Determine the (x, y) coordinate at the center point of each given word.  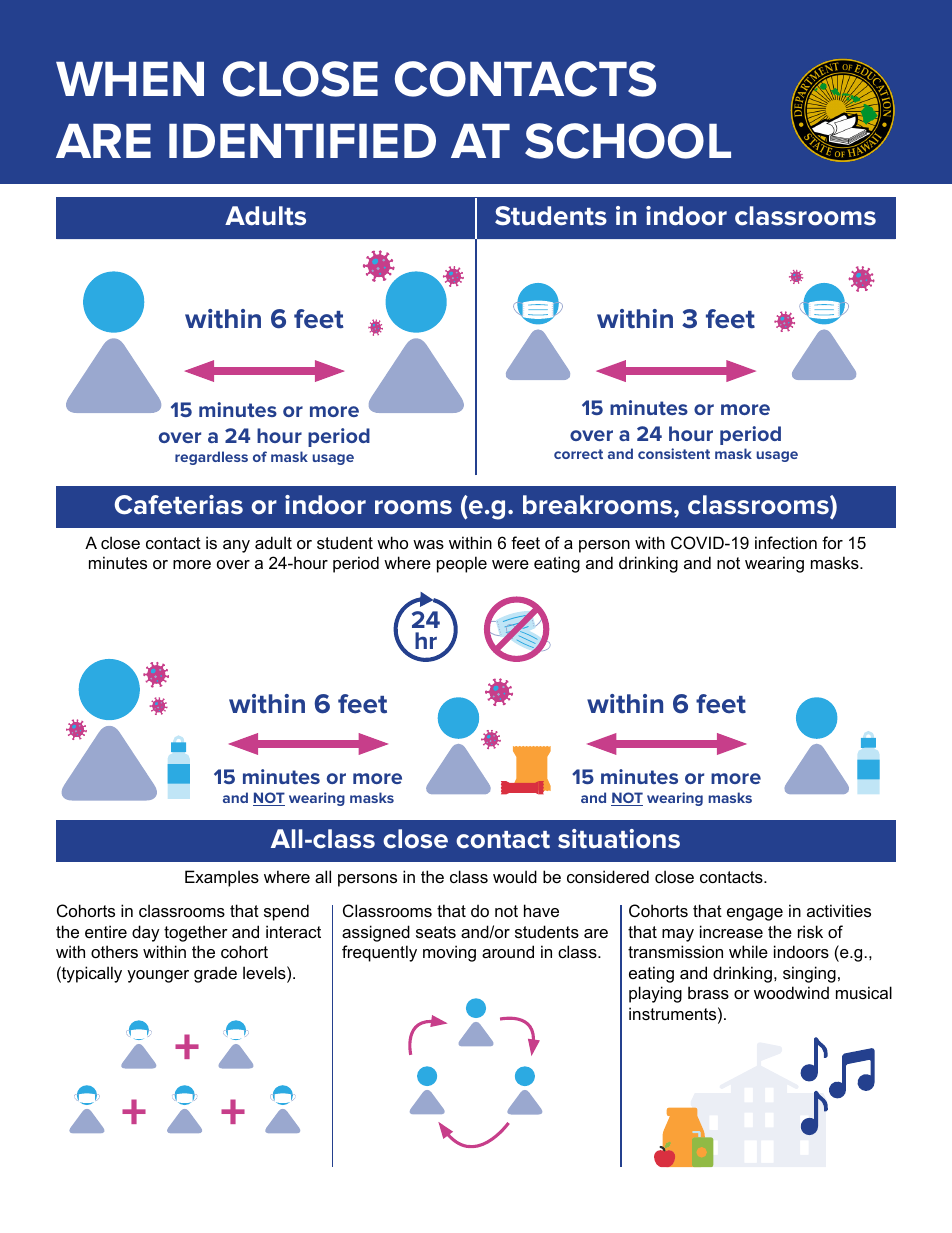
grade (215, 974)
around (508, 951)
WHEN (130, 79)
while (748, 951)
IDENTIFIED (302, 141)
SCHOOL (628, 141)
